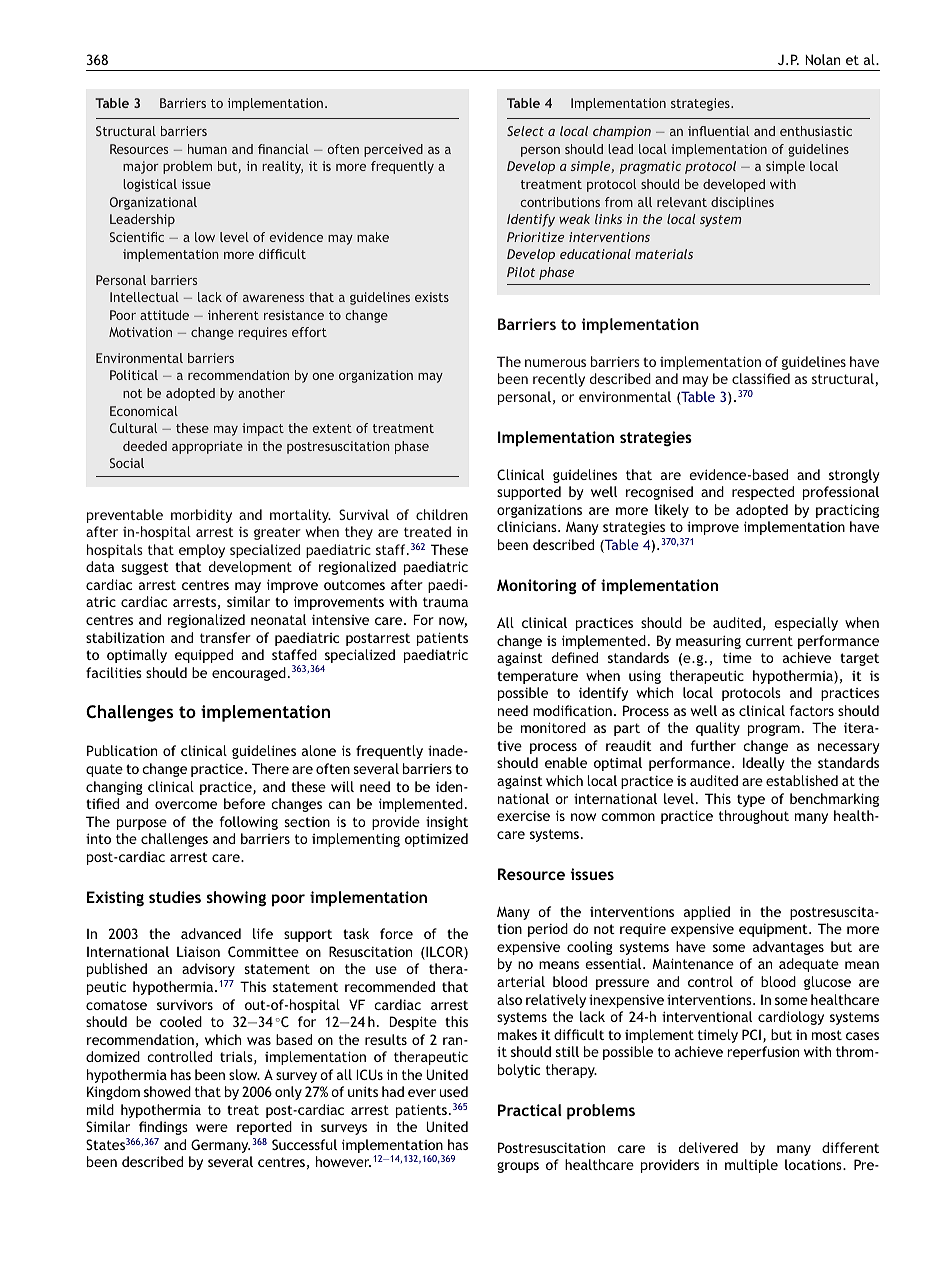  I want to click on materials, so click(664, 254).
